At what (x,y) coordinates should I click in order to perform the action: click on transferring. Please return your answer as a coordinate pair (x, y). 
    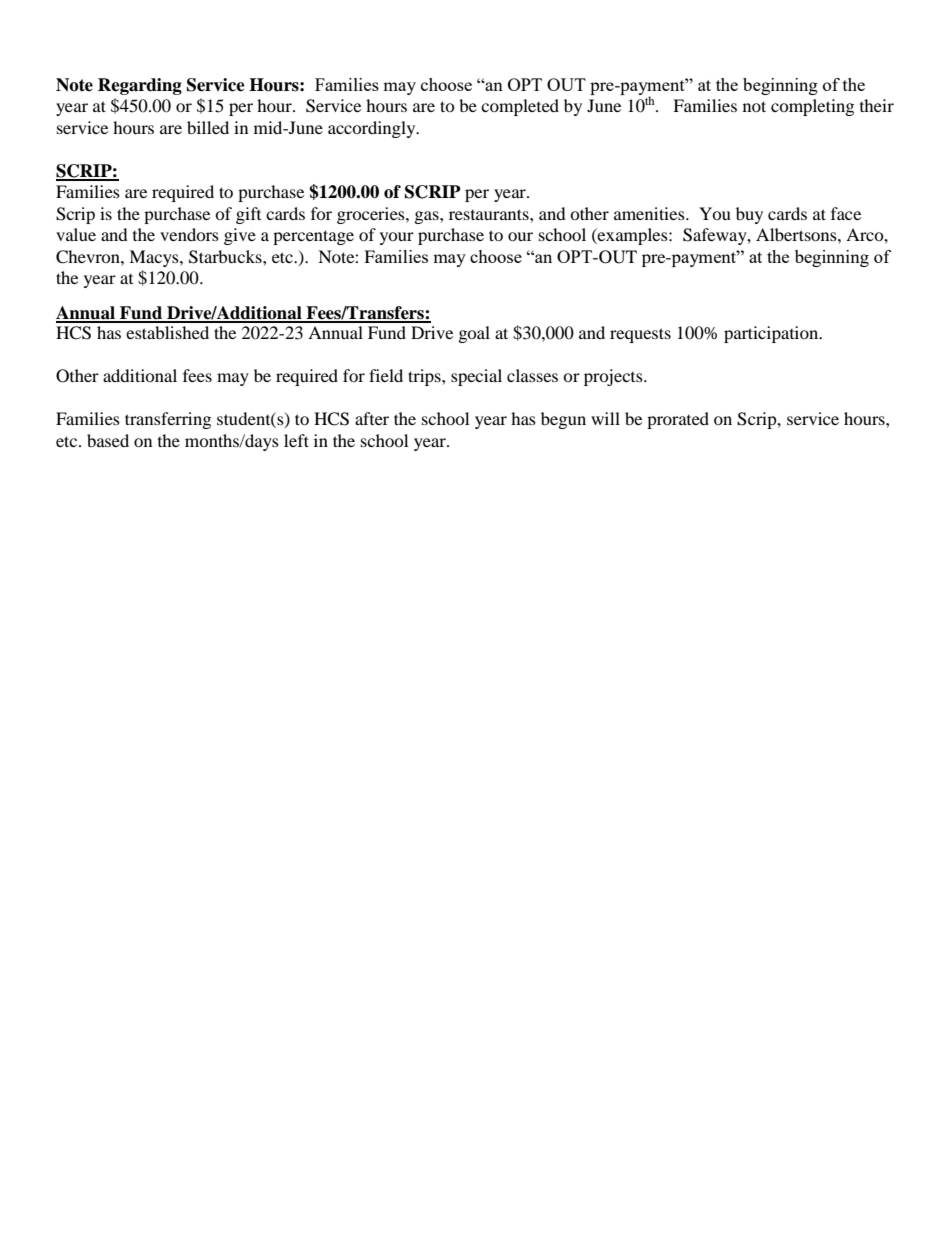
    Looking at the image, I should click on (168, 420).
